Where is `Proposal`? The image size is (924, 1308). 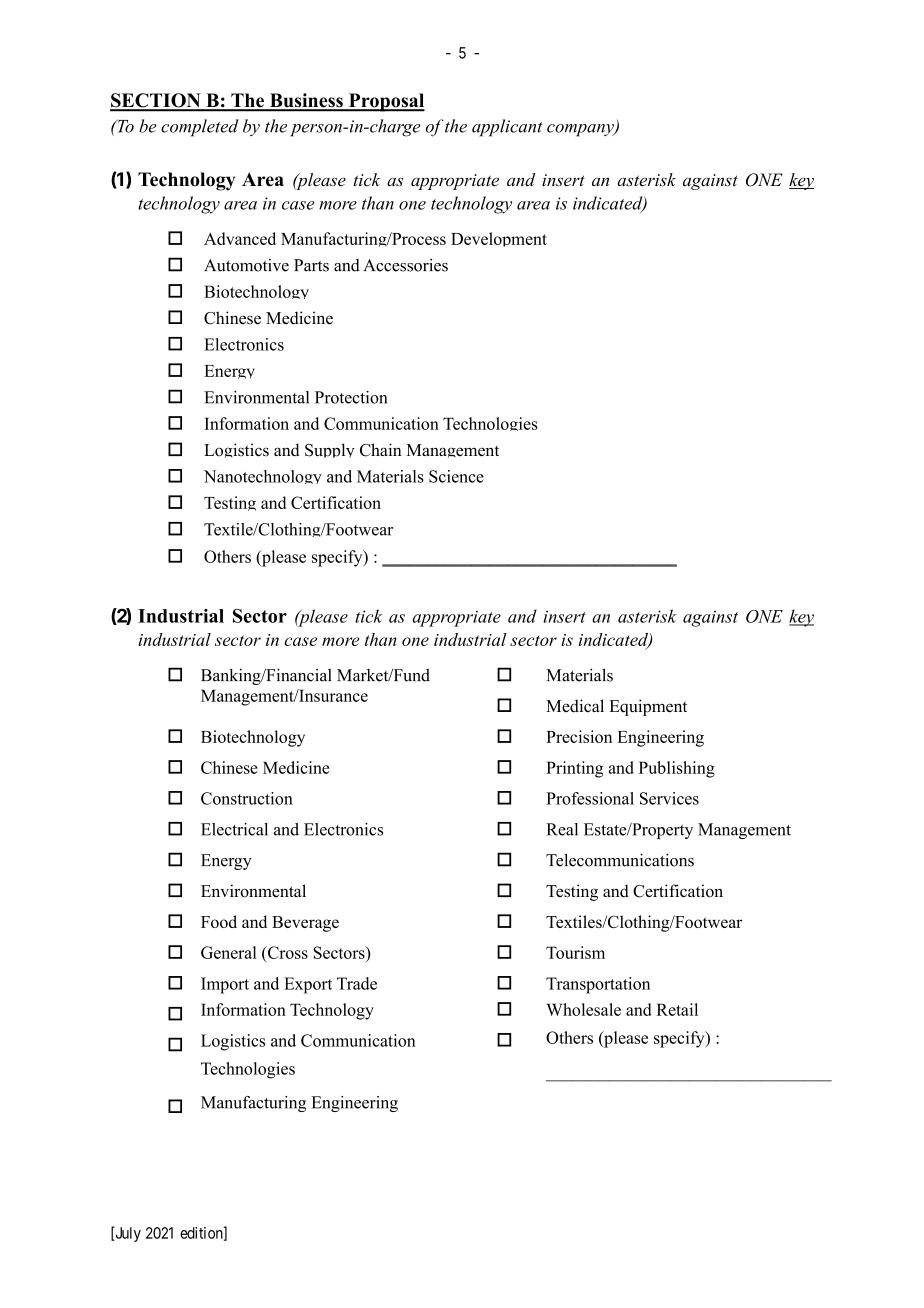
Proposal is located at coordinates (385, 102).
